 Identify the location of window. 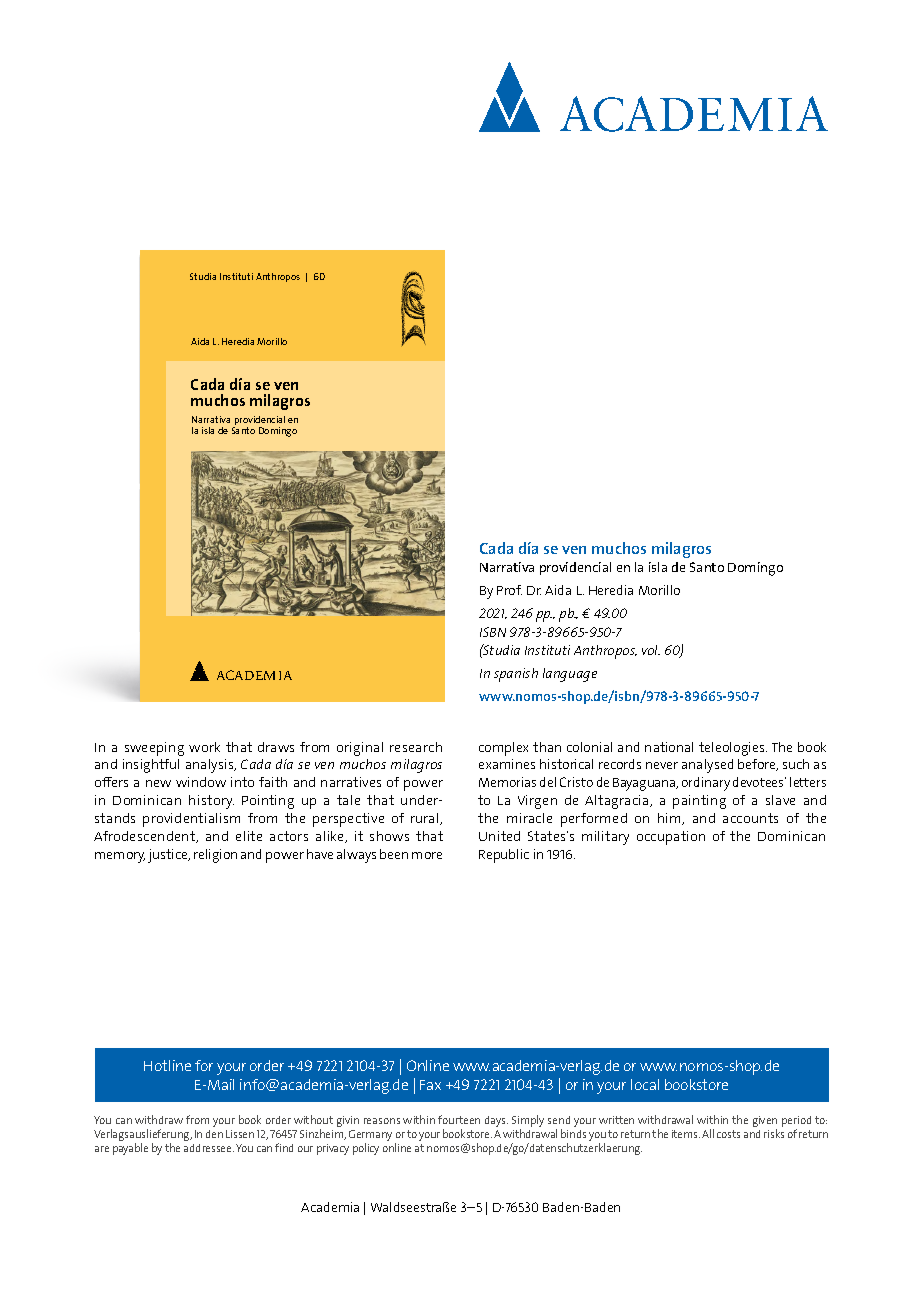
(201, 782).
